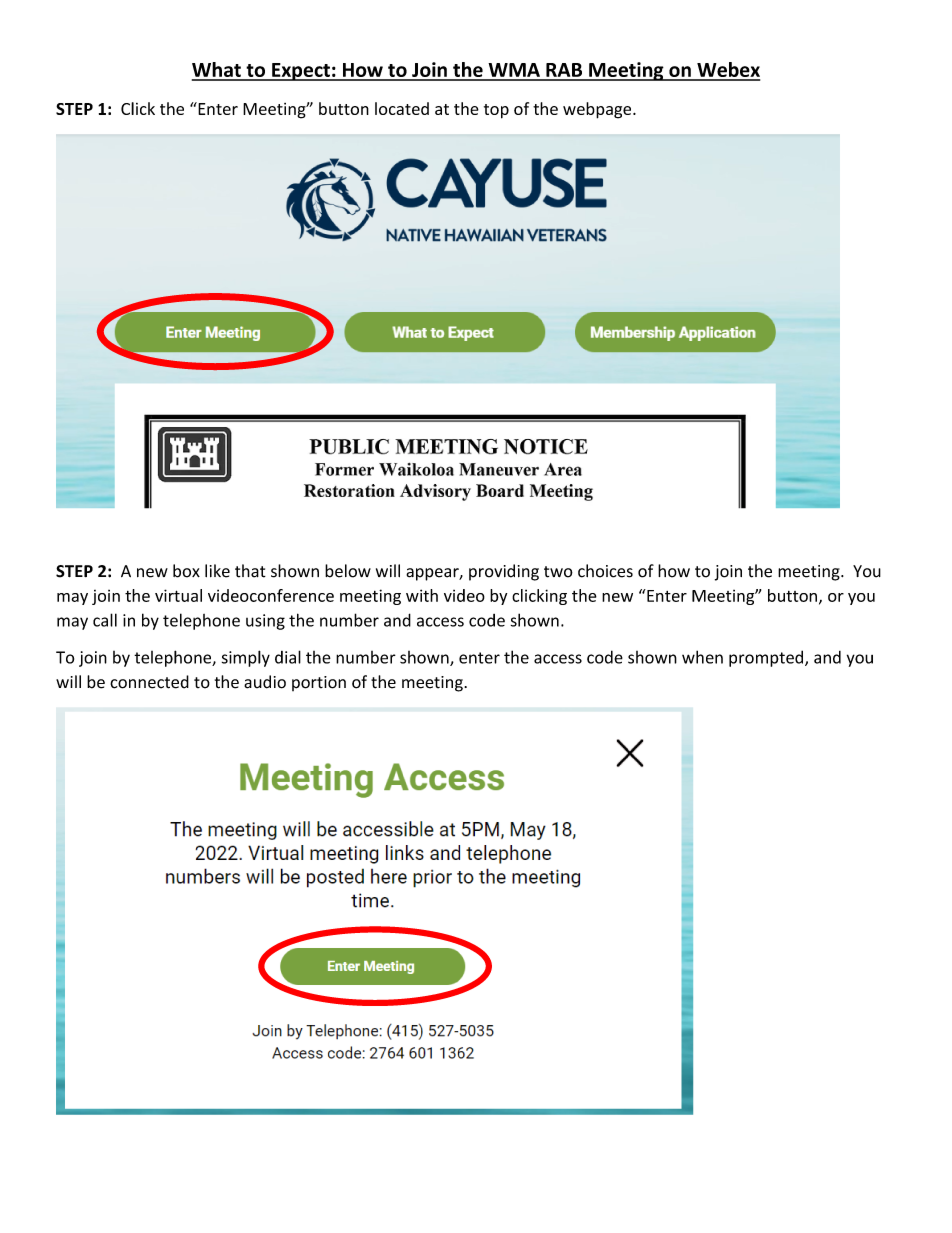  What do you see at coordinates (605, 571) in the image?
I see `choices` at bounding box center [605, 571].
